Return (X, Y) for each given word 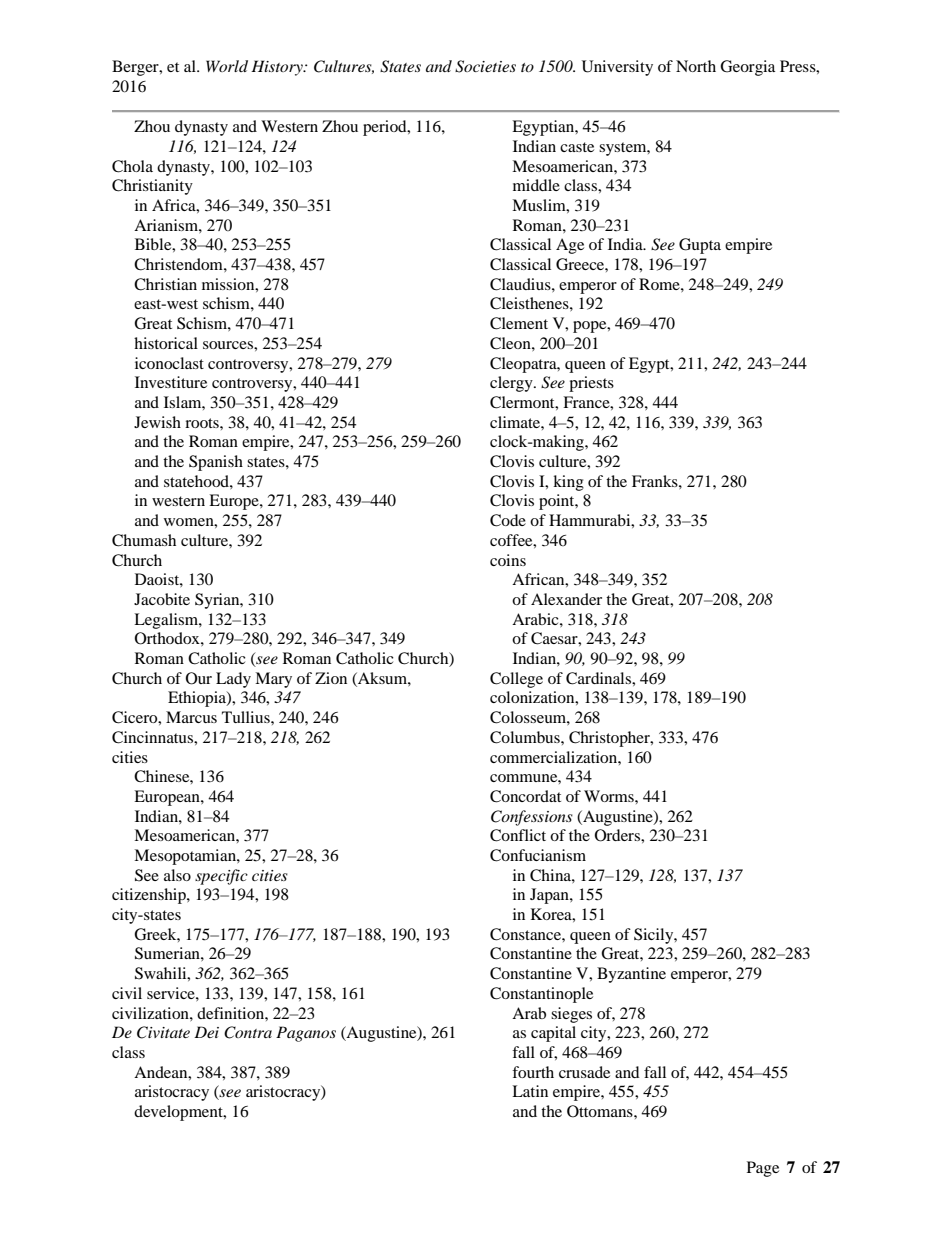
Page (763, 1169)
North (696, 66)
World (227, 66)
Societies (485, 66)
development (179, 1113)
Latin (530, 1091)
